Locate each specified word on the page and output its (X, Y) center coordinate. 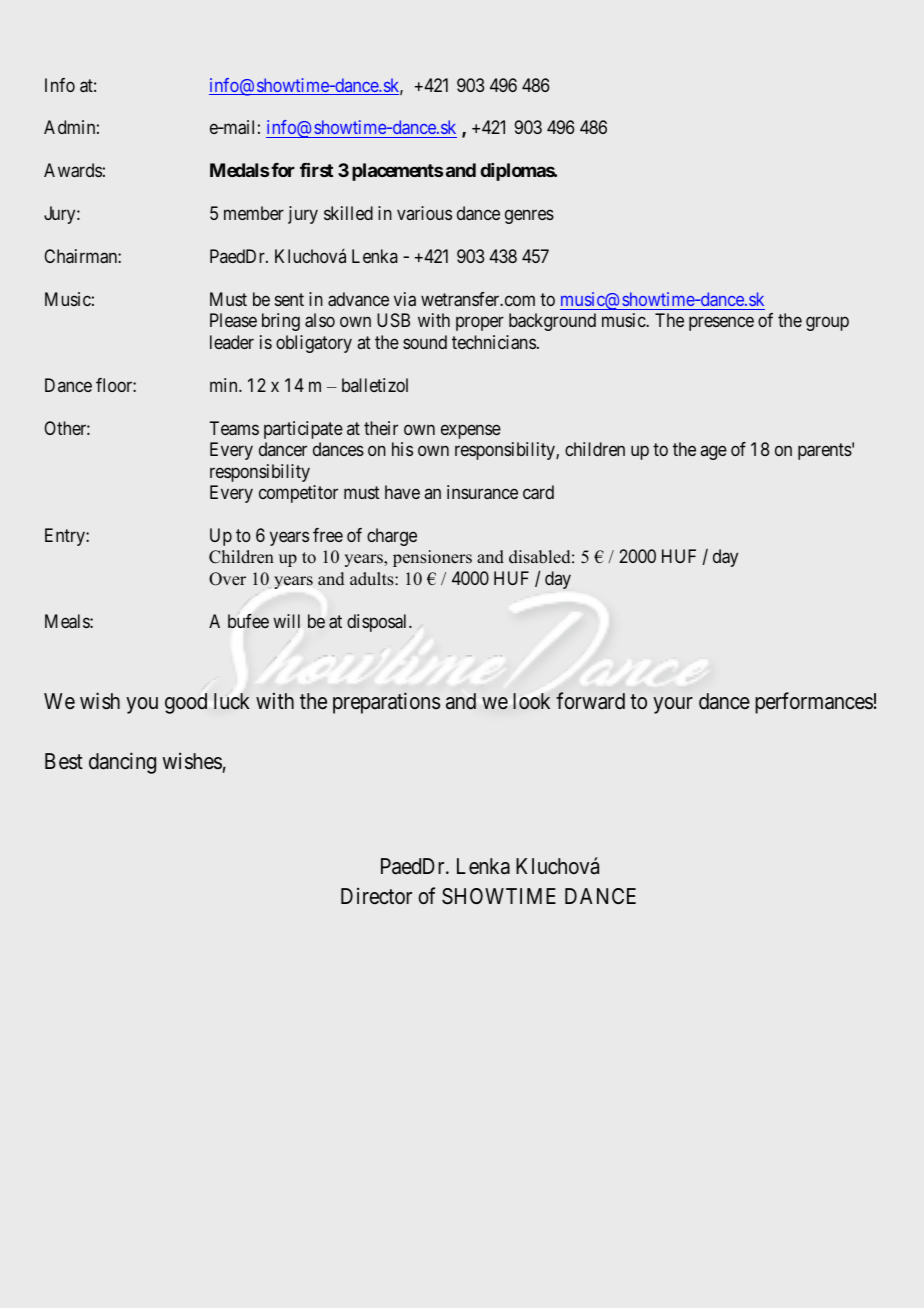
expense (471, 431)
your (673, 705)
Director (376, 896)
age (713, 453)
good (186, 703)
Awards (73, 170)
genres (529, 217)
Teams (234, 428)
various (424, 213)
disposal (378, 623)
